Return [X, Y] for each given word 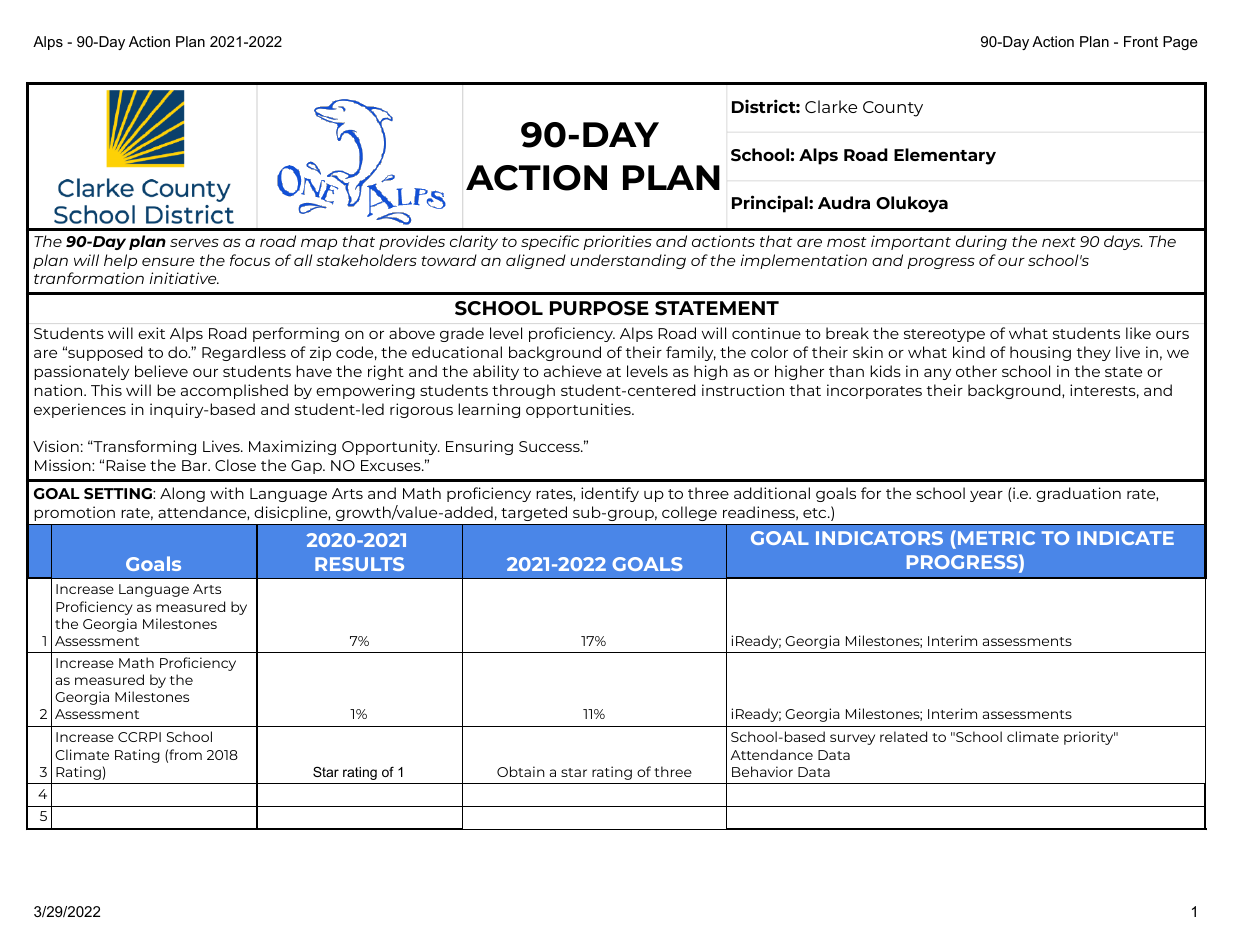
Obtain [521, 771]
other [976, 371]
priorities [617, 242]
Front [1141, 41]
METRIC [996, 538]
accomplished [234, 391]
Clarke [831, 106]
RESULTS [359, 564]
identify [610, 494]
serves [194, 242]
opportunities [579, 410]
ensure [168, 262]
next [1059, 242]
